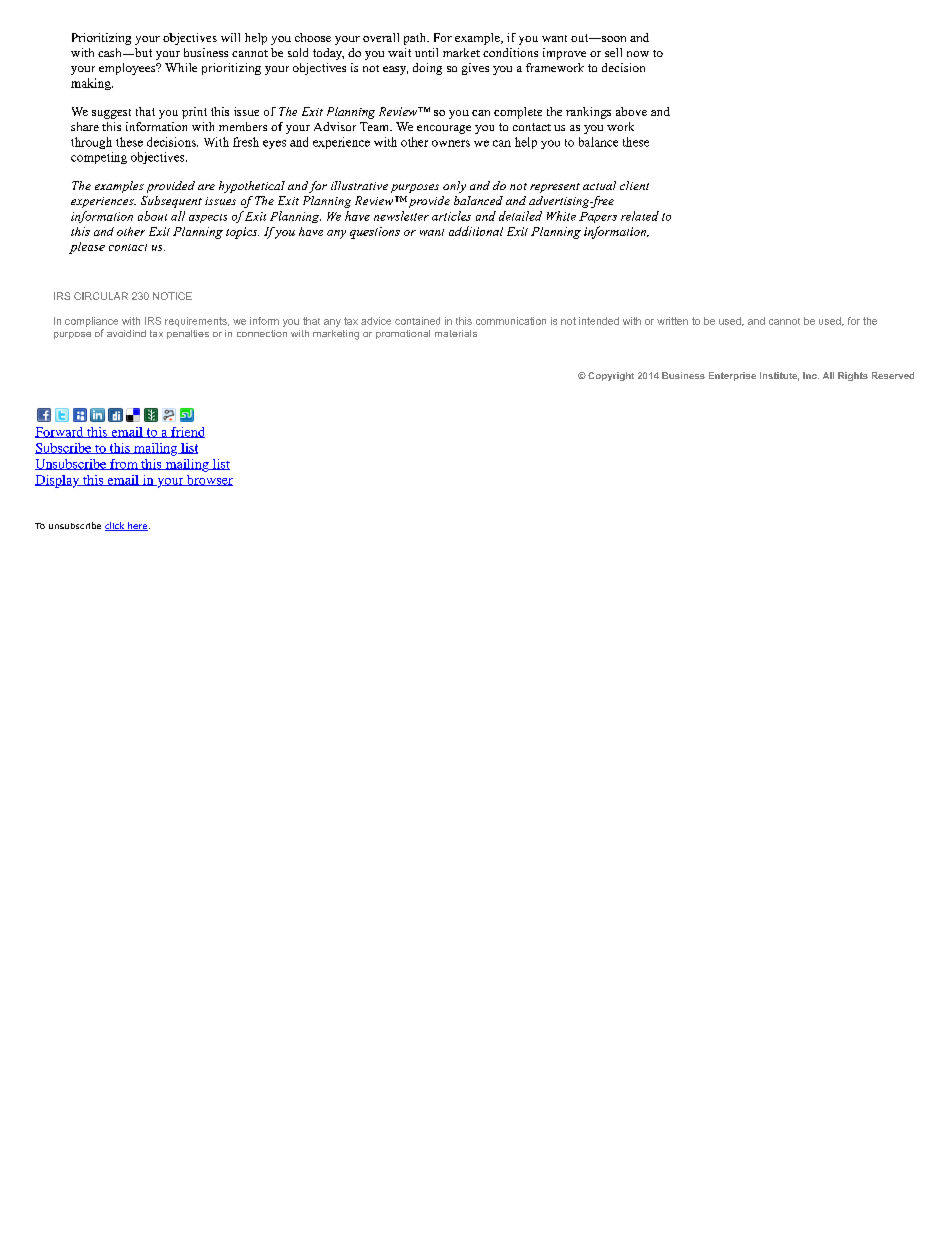 This screenshot has width=952, height=1233. What do you see at coordinates (638, 54) in the screenshot?
I see `now` at bounding box center [638, 54].
